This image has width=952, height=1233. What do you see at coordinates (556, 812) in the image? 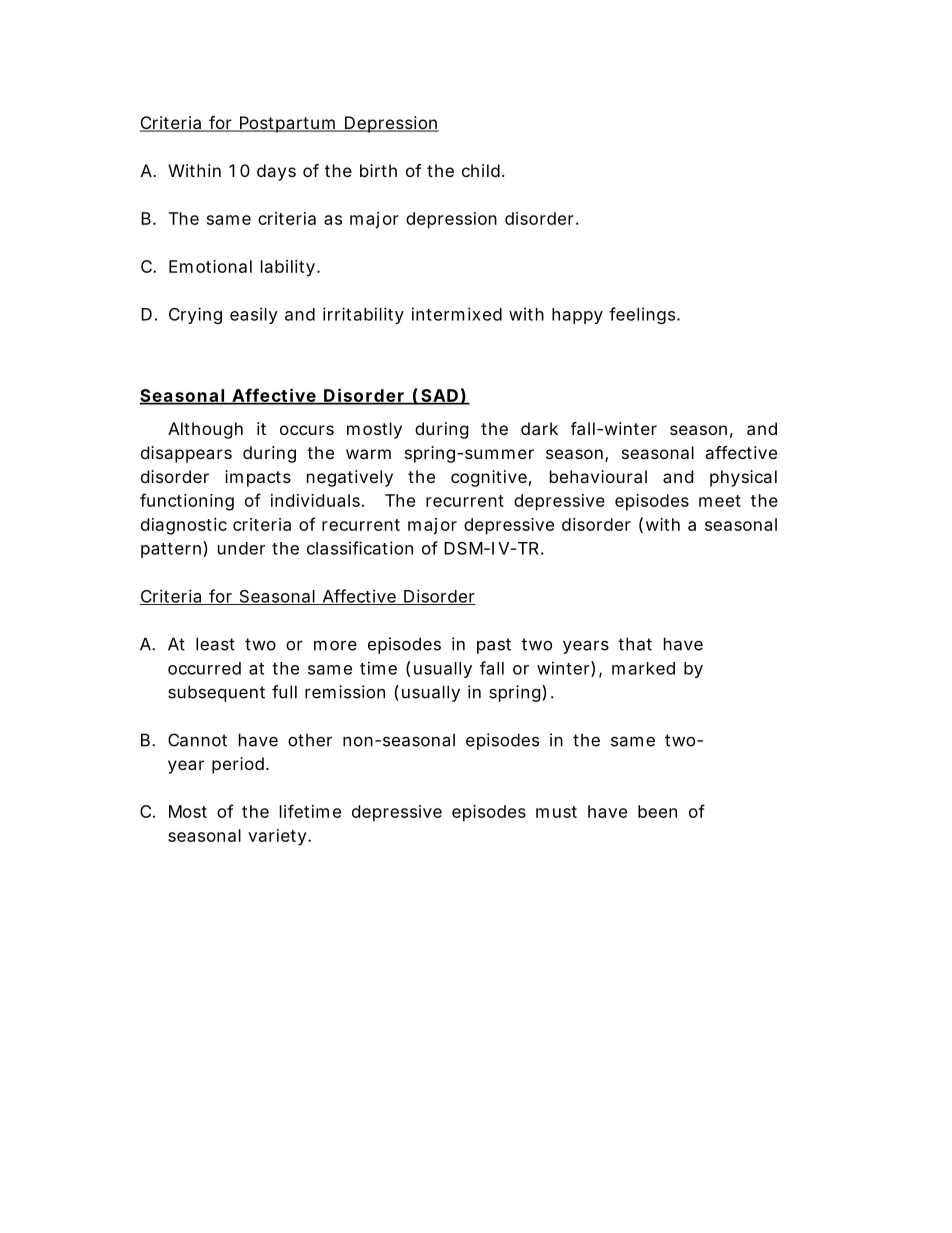
I see `must` at bounding box center [556, 812].
